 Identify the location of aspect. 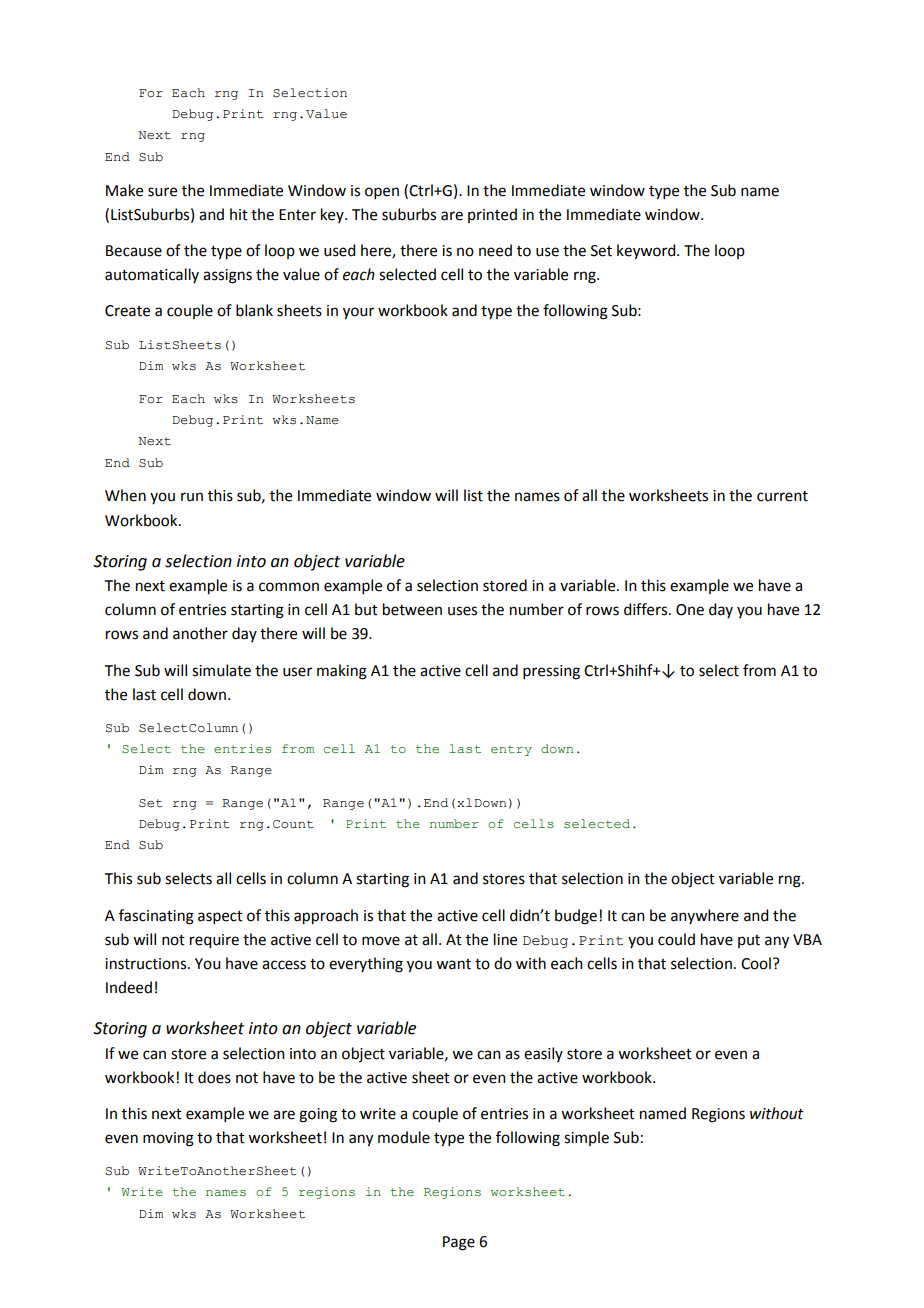
(220, 917).
